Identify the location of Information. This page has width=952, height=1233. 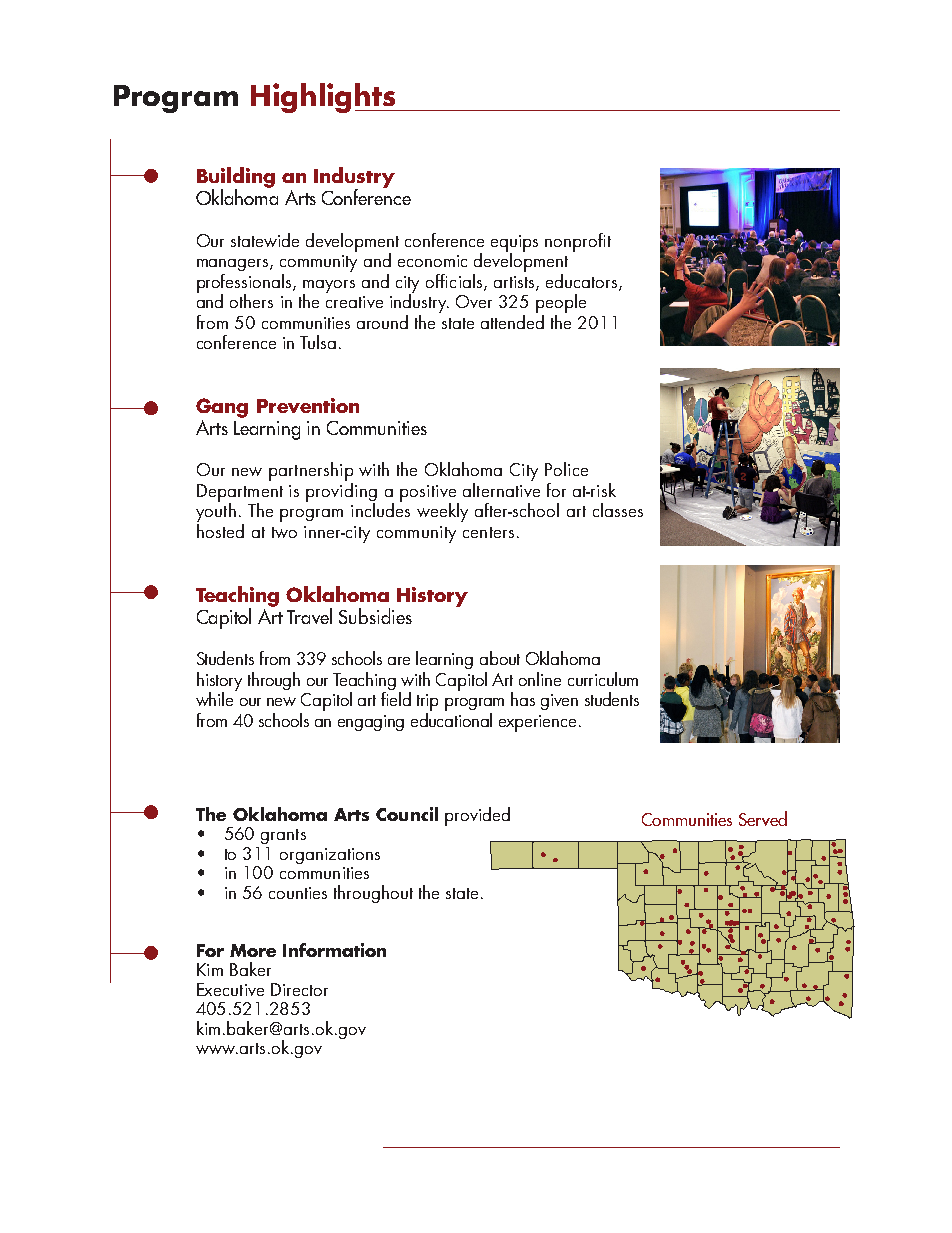
(334, 950).
